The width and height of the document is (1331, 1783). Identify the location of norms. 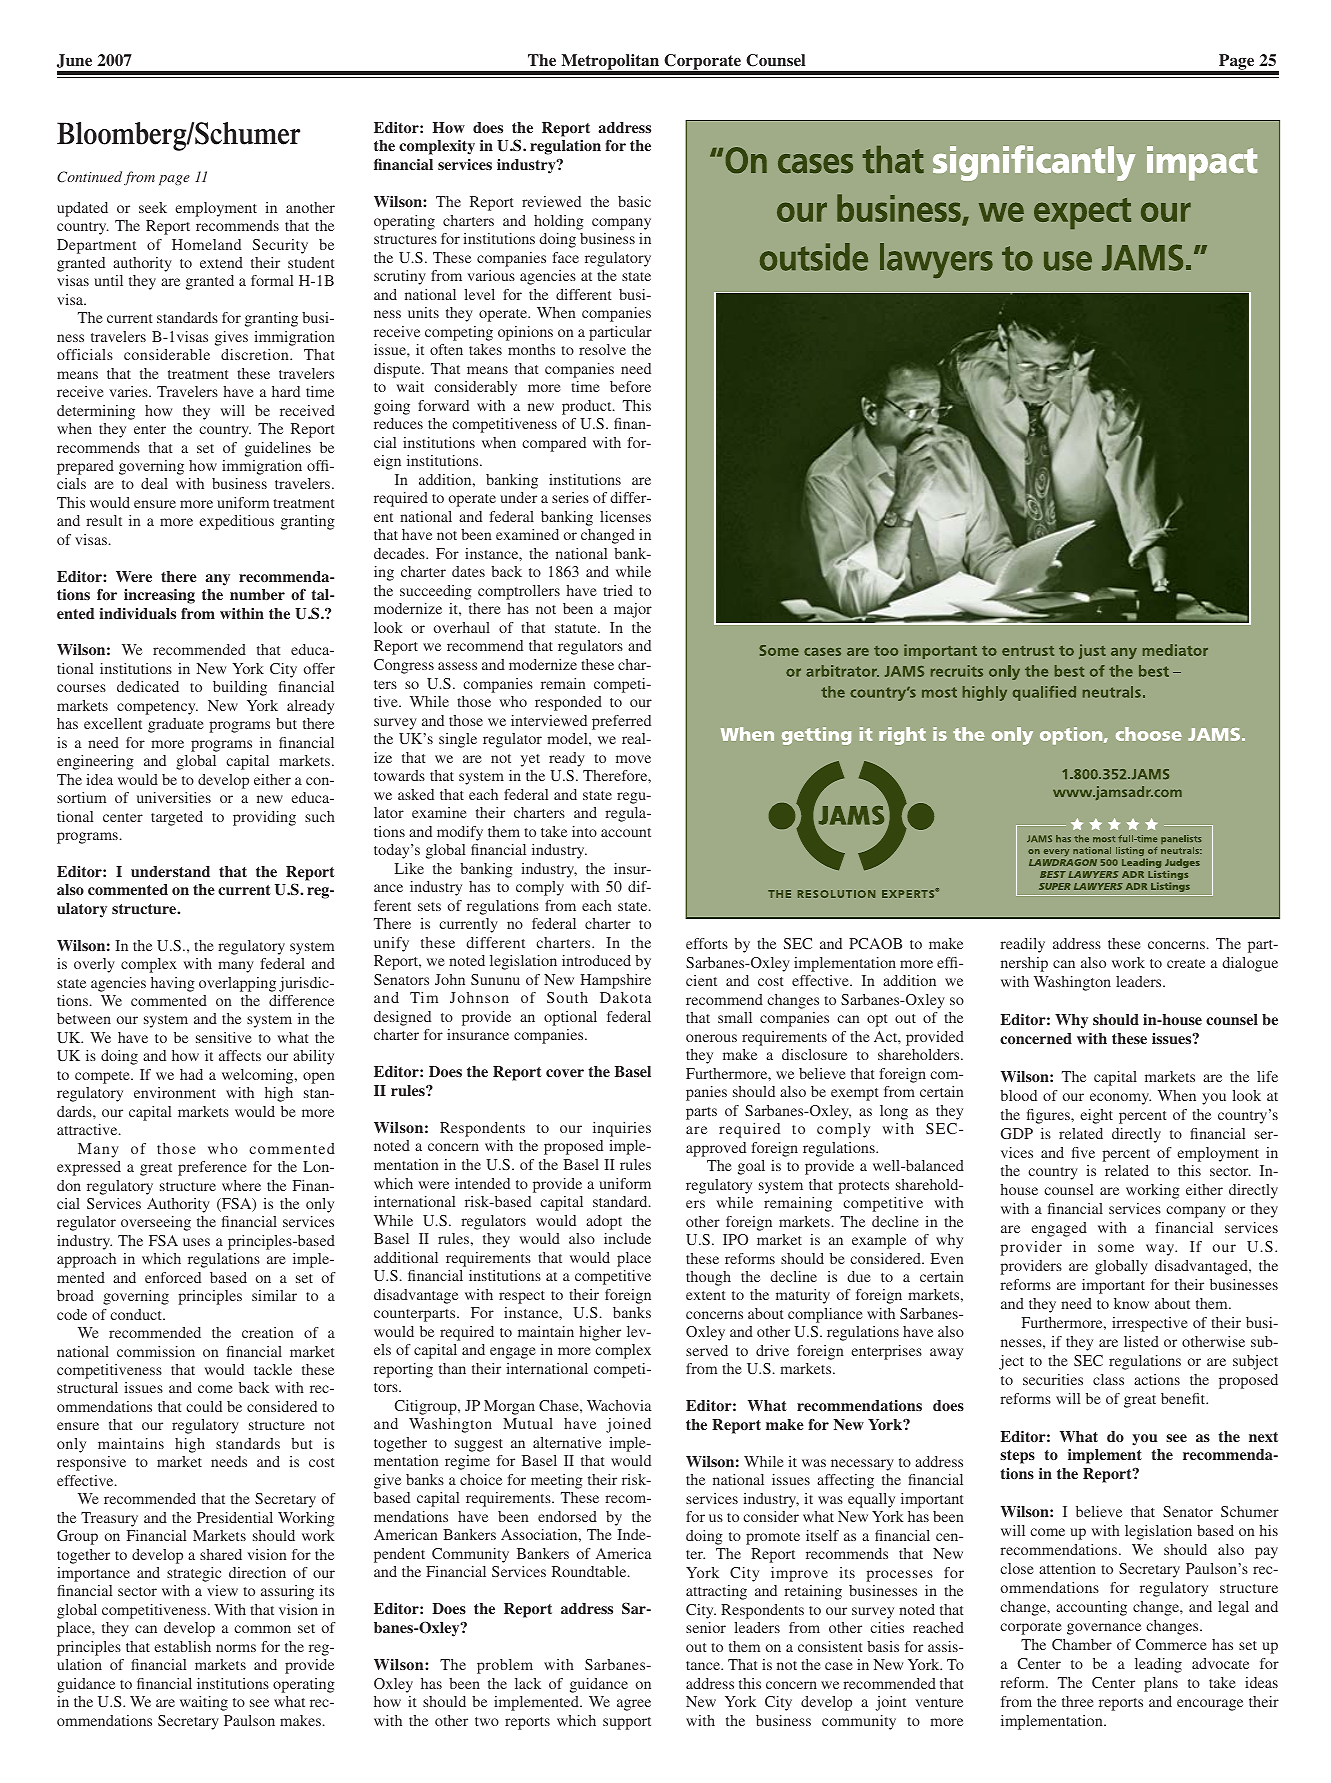
(236, 1648).
